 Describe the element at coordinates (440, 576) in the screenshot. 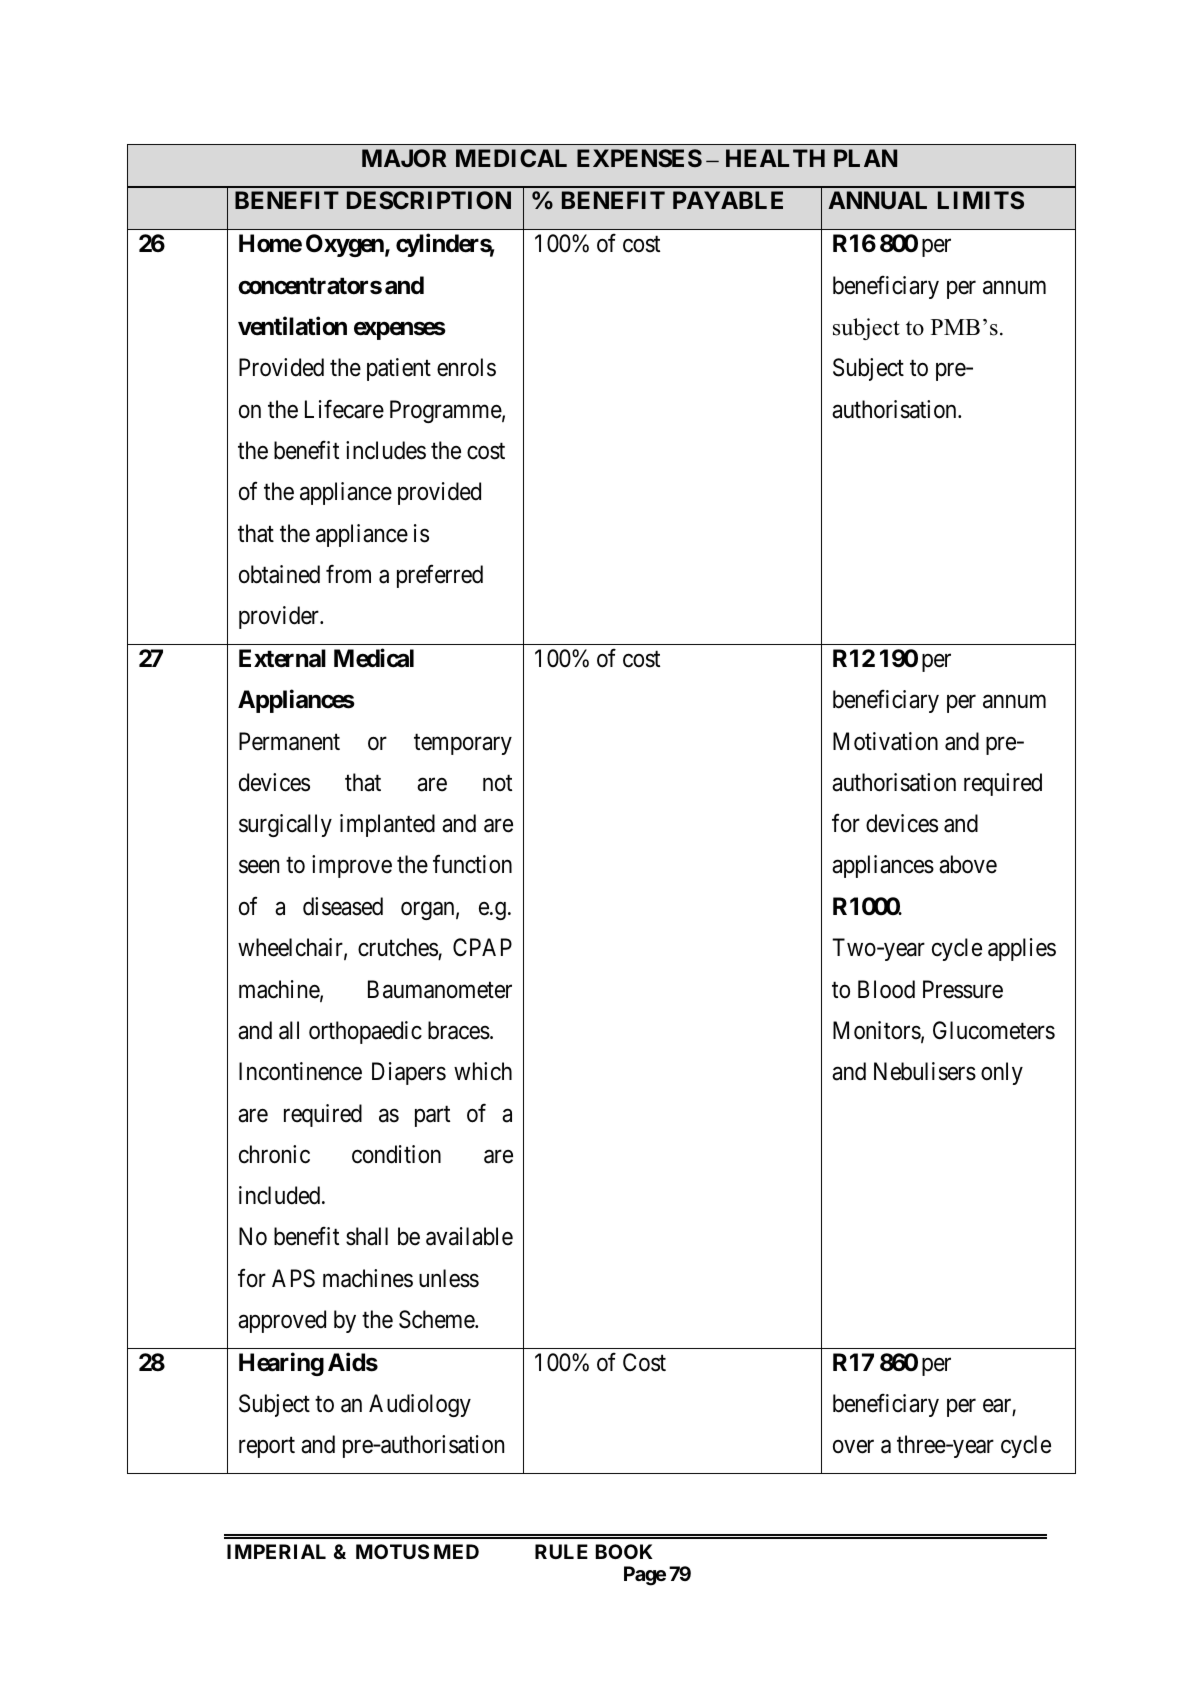

I see `preferred` at that location.
